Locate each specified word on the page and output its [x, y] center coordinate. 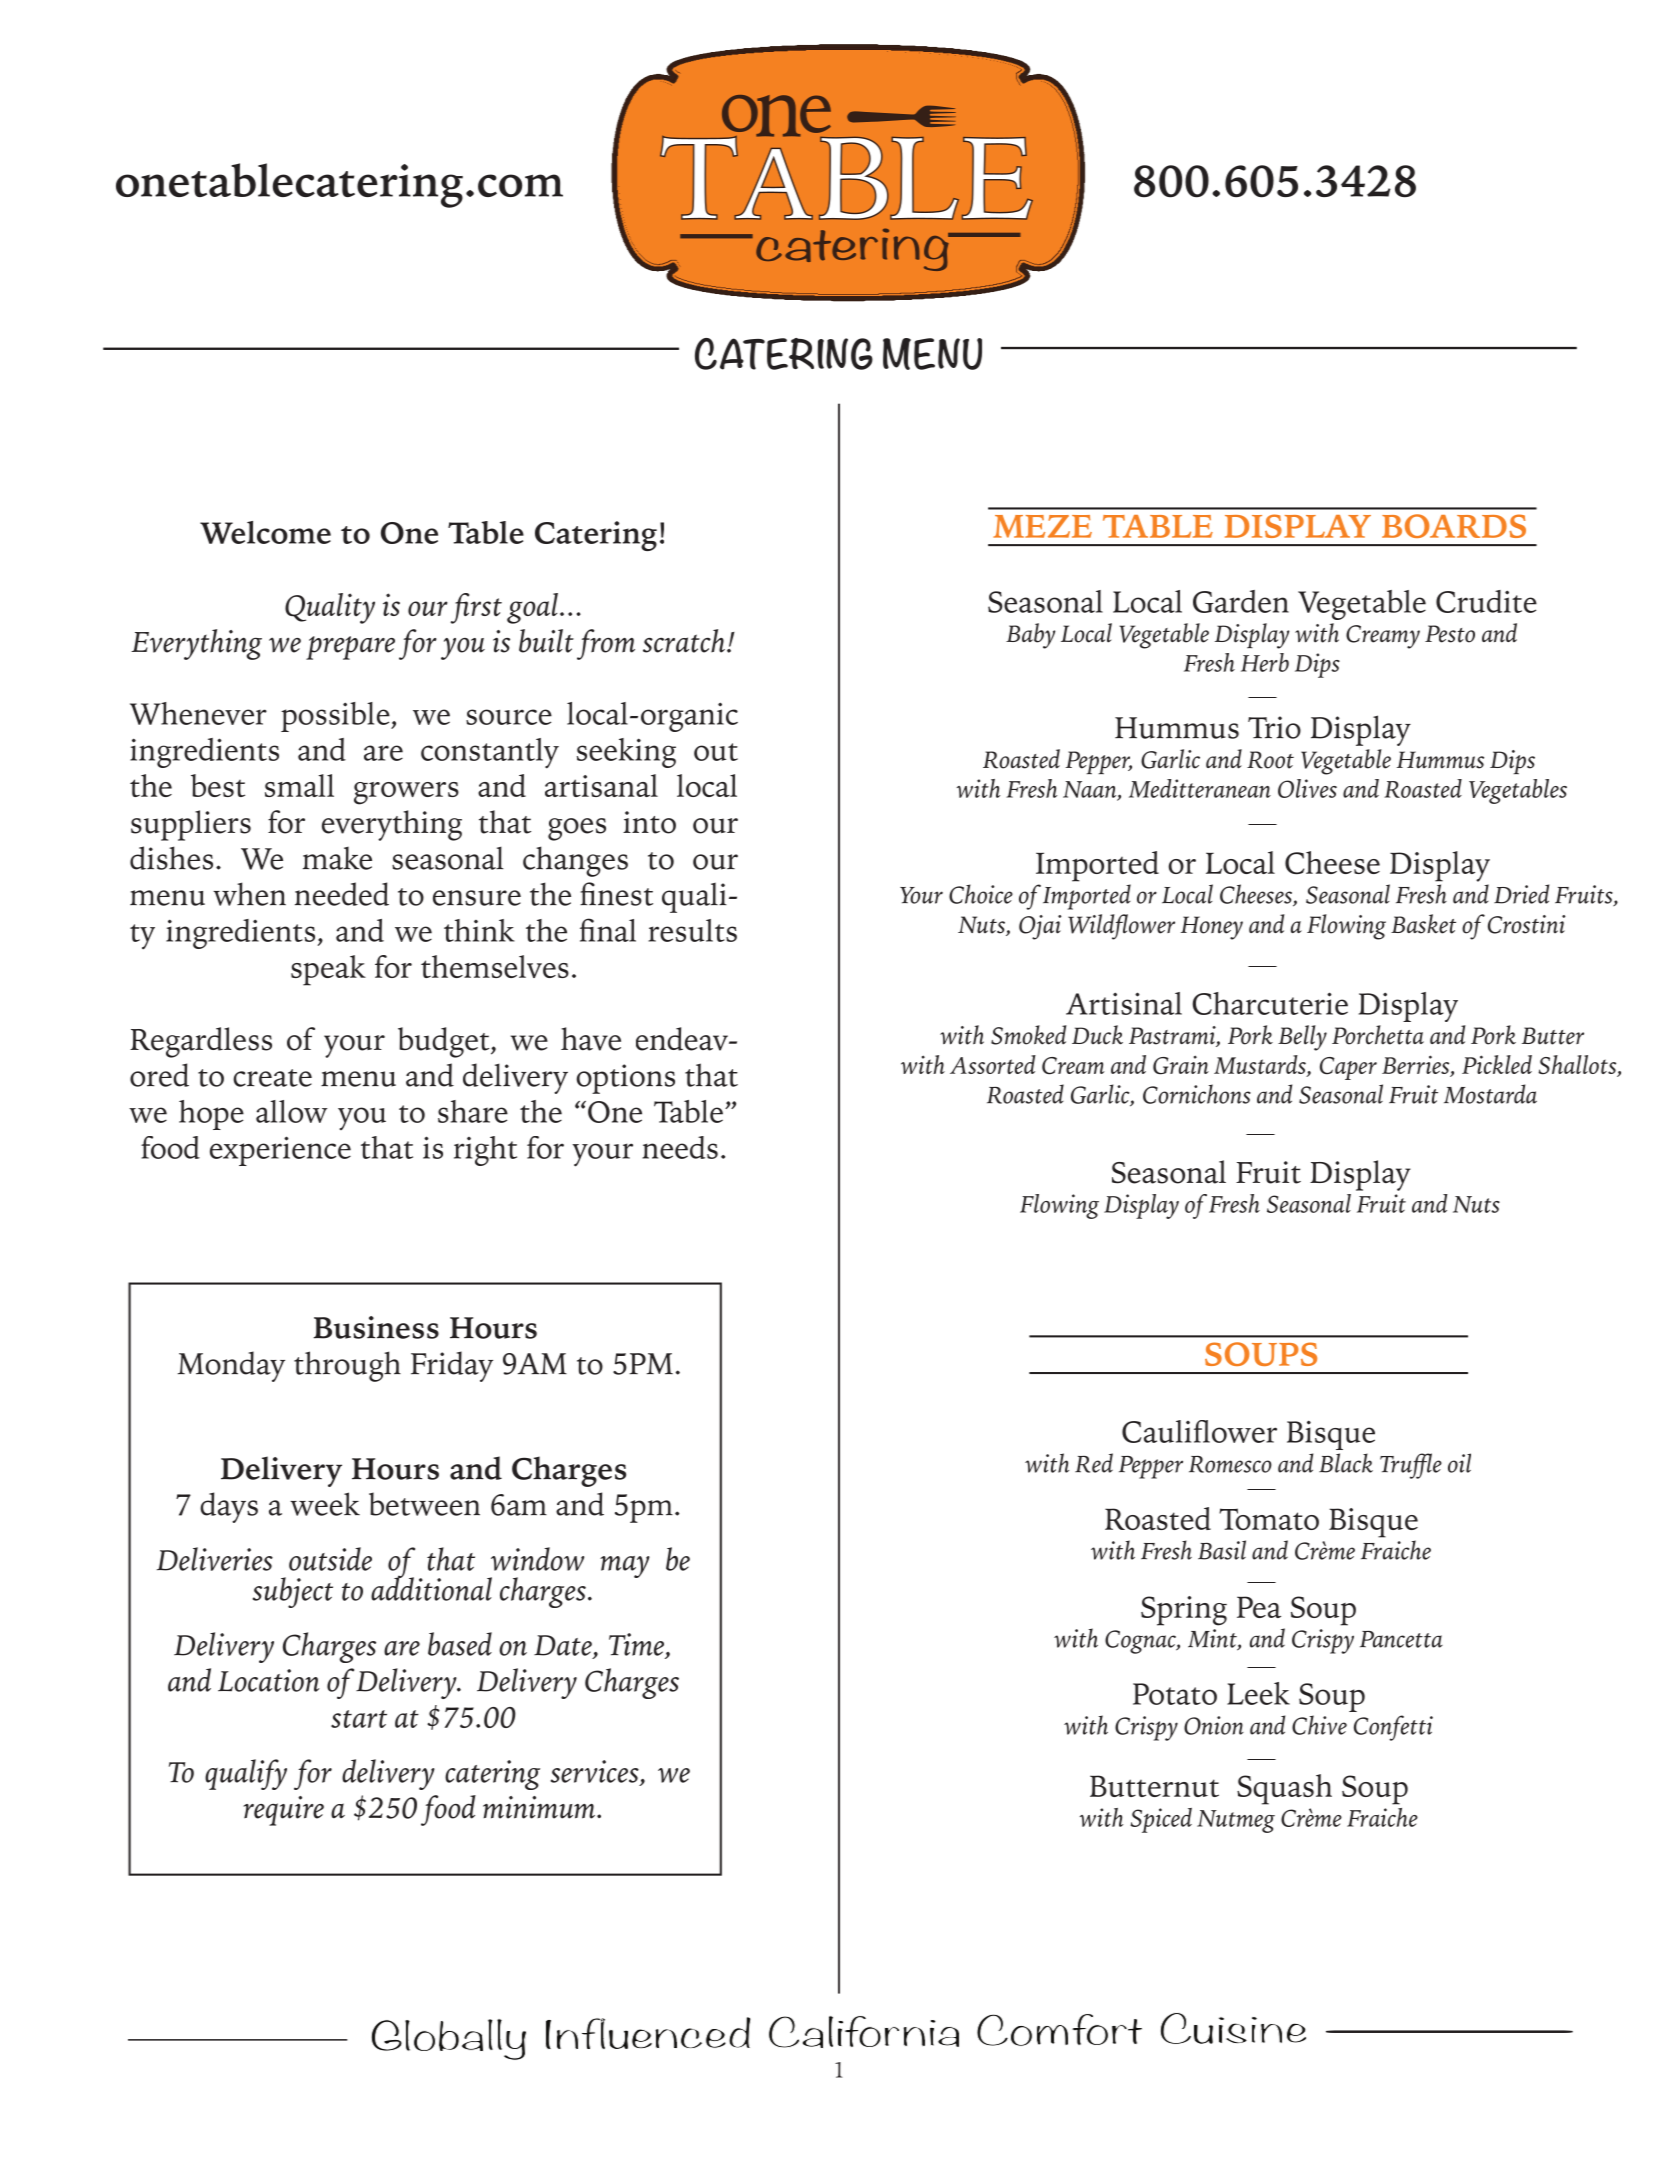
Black [1346, 1463]
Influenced [648, 2033]
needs [680, 1147]
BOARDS [1454, 526]
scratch [684, 641]
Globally [449, 2039]
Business [376, 1327]
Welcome [265, 532]
